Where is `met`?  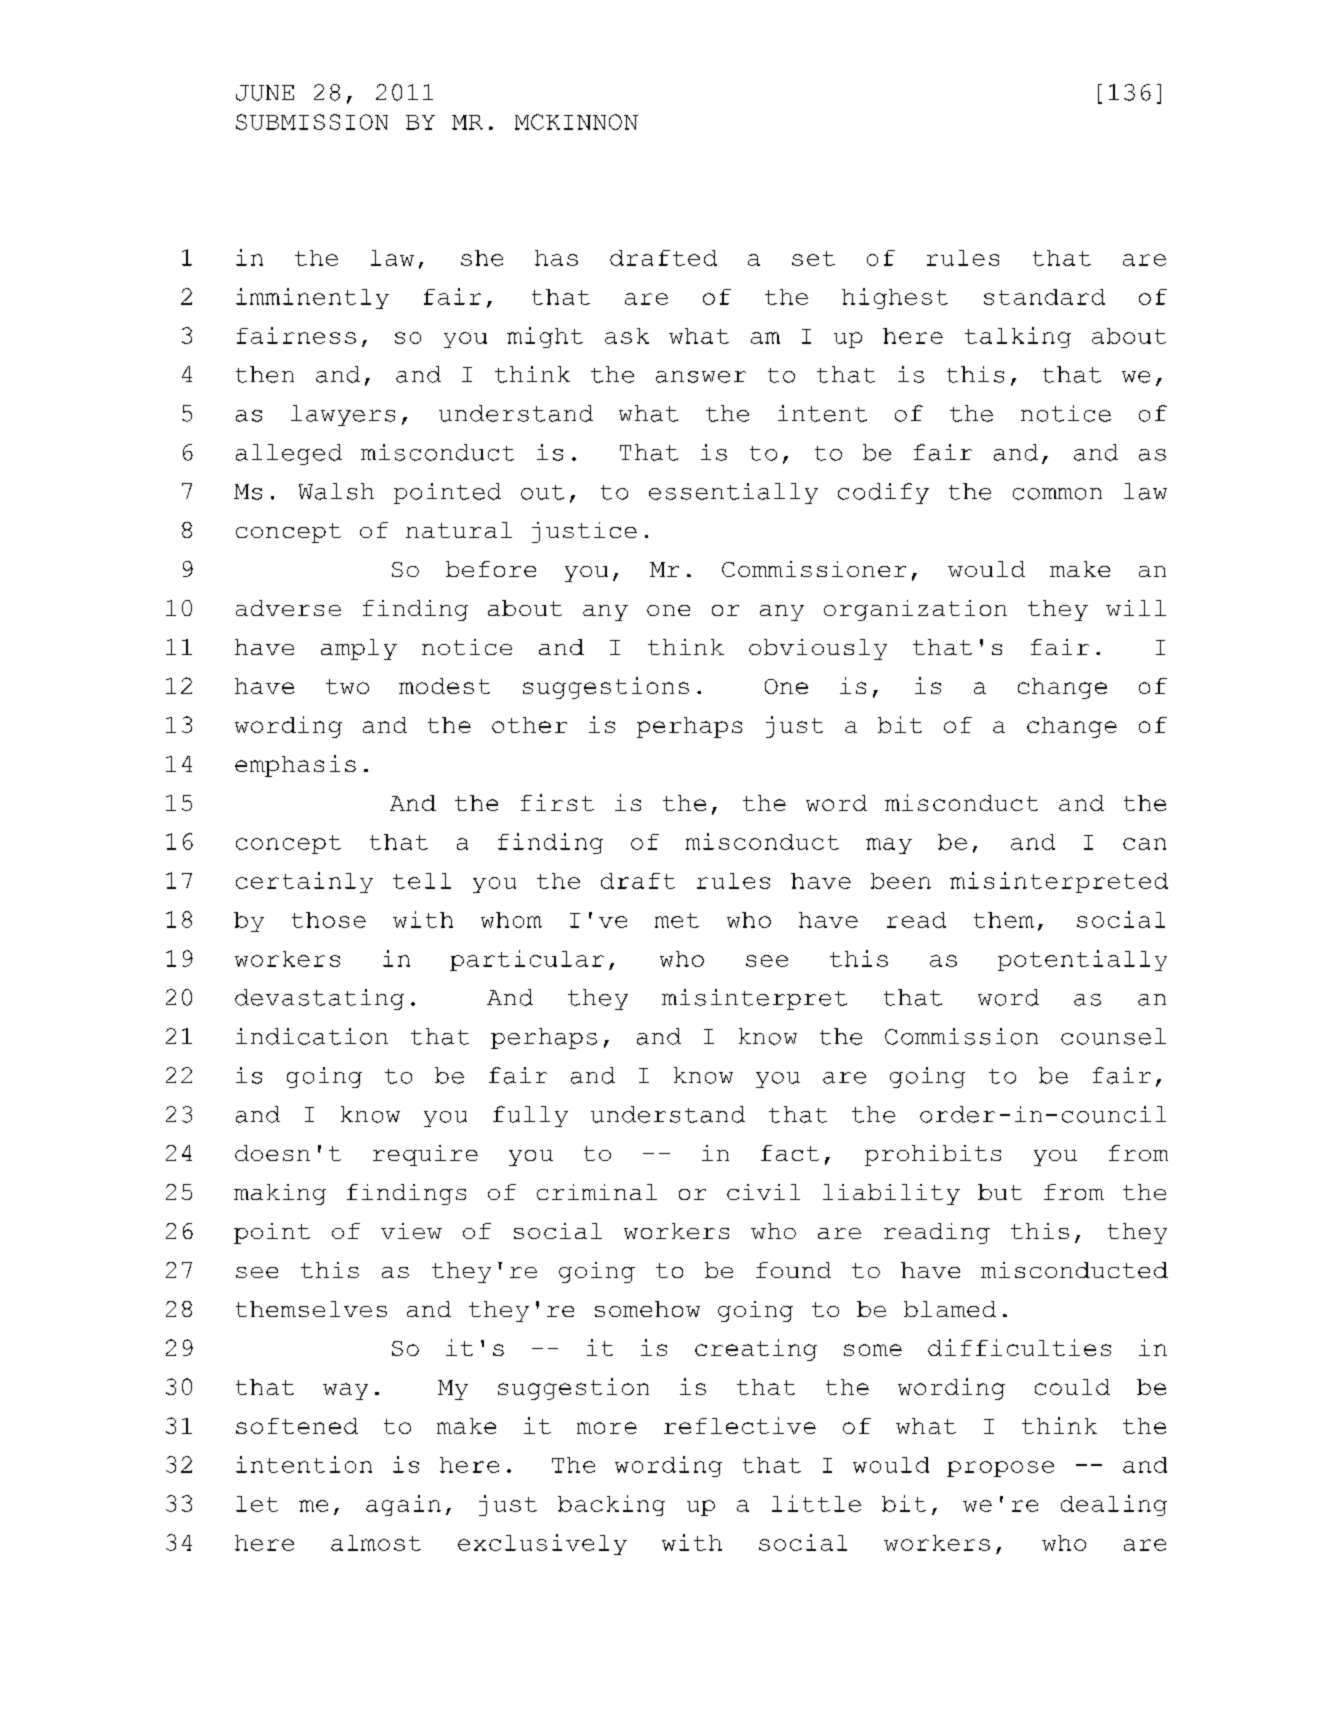 met is located at coordinates (677, 920).
